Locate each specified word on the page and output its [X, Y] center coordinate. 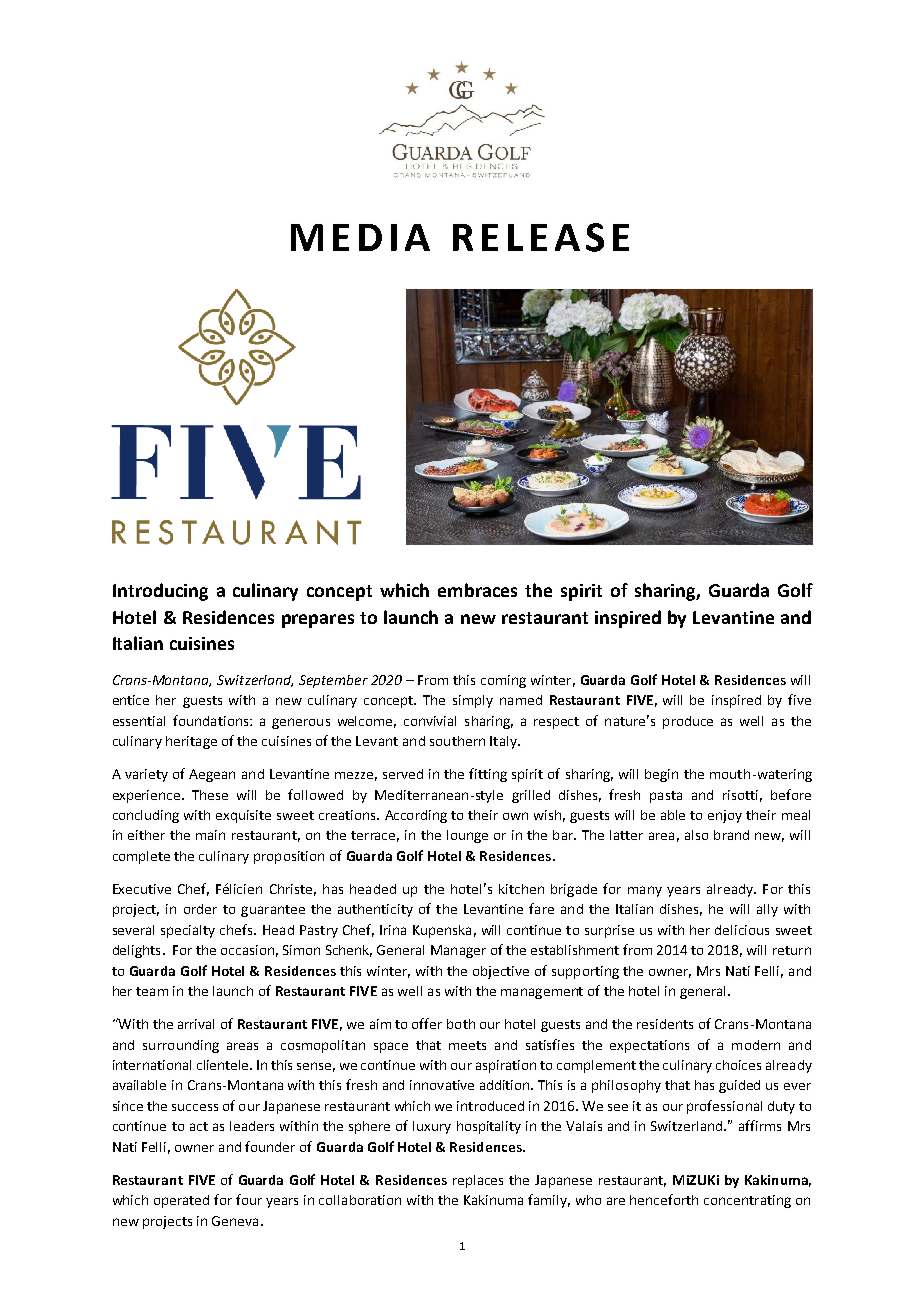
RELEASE [541, 237]
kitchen [521, 889]
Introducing [160, 592]
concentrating [747, 1201]
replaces [478, 1181]
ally [767, 910]
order [200, 909]
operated [181, 1201]
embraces [477, 590]
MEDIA [360, 237]
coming [503, 681]
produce [688, 722]
